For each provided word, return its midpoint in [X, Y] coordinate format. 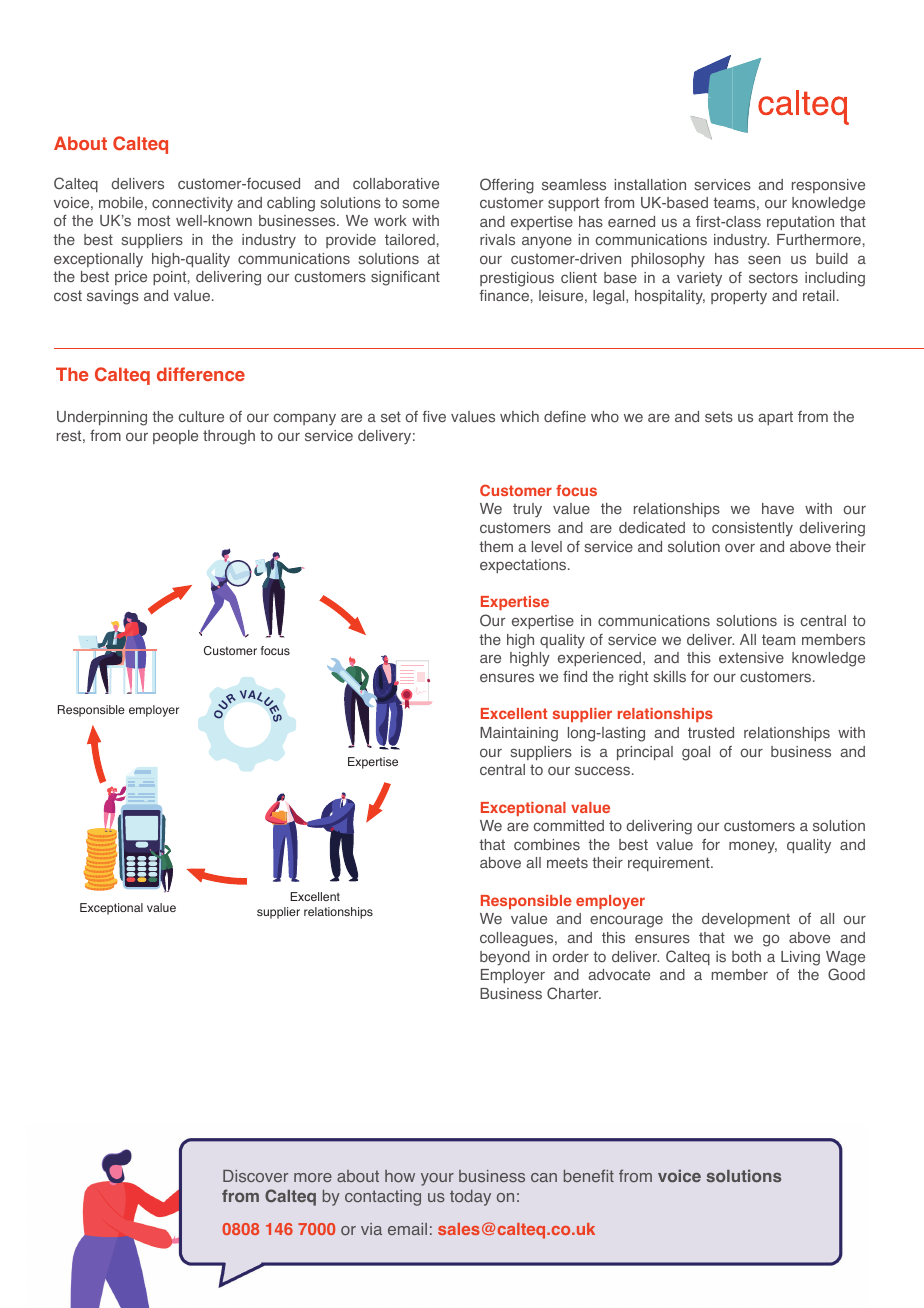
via [371, 1229]
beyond [505, 958]
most [154, 221]
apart [775, 418]
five [434, 416]
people [175, 437]
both [746, 957]
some [421, 204]
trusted [711, 733]
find [575, 676]
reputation [800, 223]
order [571, 957]
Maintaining [519, 734]
